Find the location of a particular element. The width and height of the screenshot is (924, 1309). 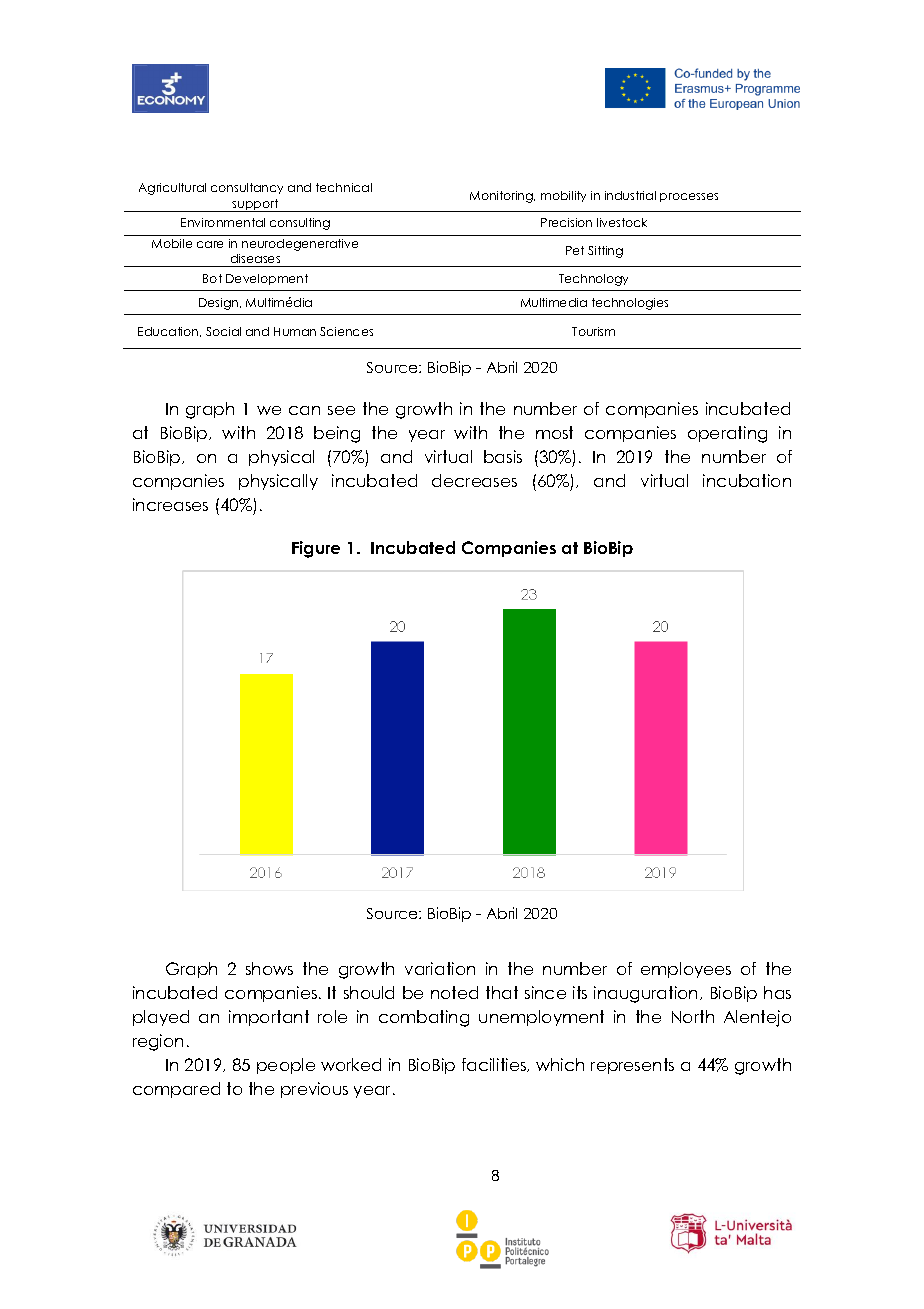

basis is located at coordinates (503, 456).
